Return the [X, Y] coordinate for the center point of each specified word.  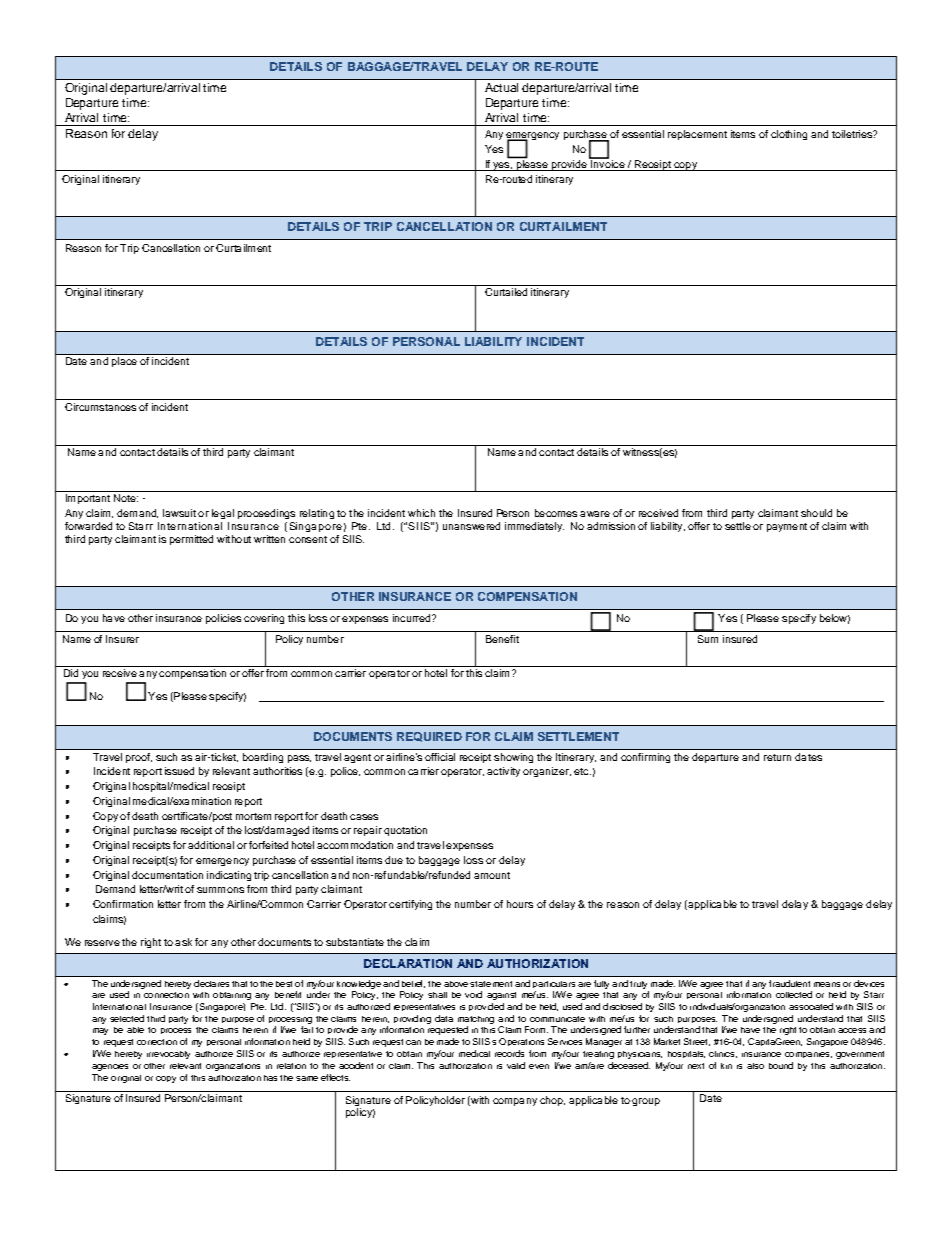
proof [139, 758]
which [421, 513]
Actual [501, 87]
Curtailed [506, 292]
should [816, 513]
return [777, 757]
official [440, 757]
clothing [789, 135]
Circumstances [100, 407]
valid [516, 1065]
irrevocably [168, 1055]
